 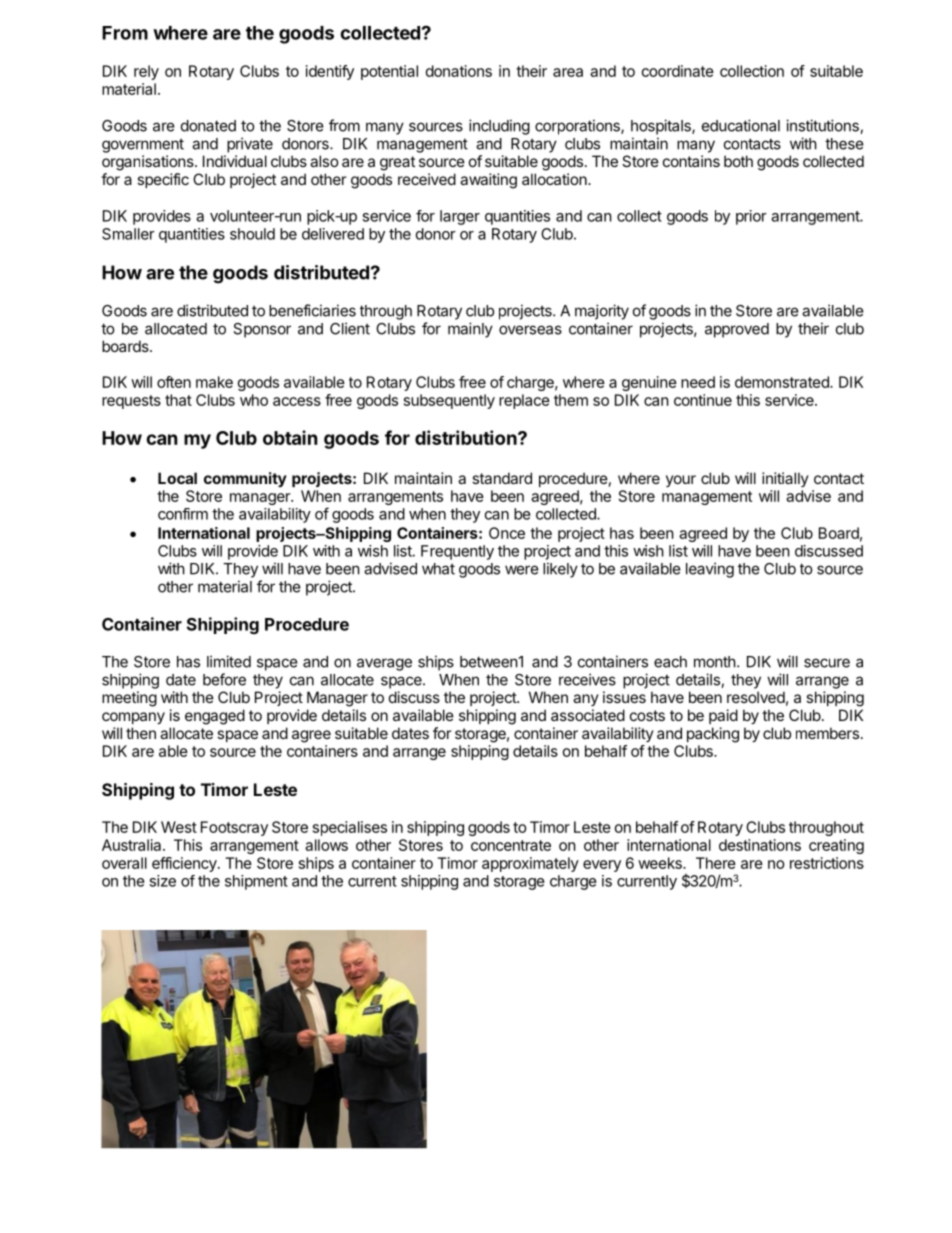 What do you see at coordinates (184, 864) in the document?
I see `efficiency` at bounding box center [184, 864].
